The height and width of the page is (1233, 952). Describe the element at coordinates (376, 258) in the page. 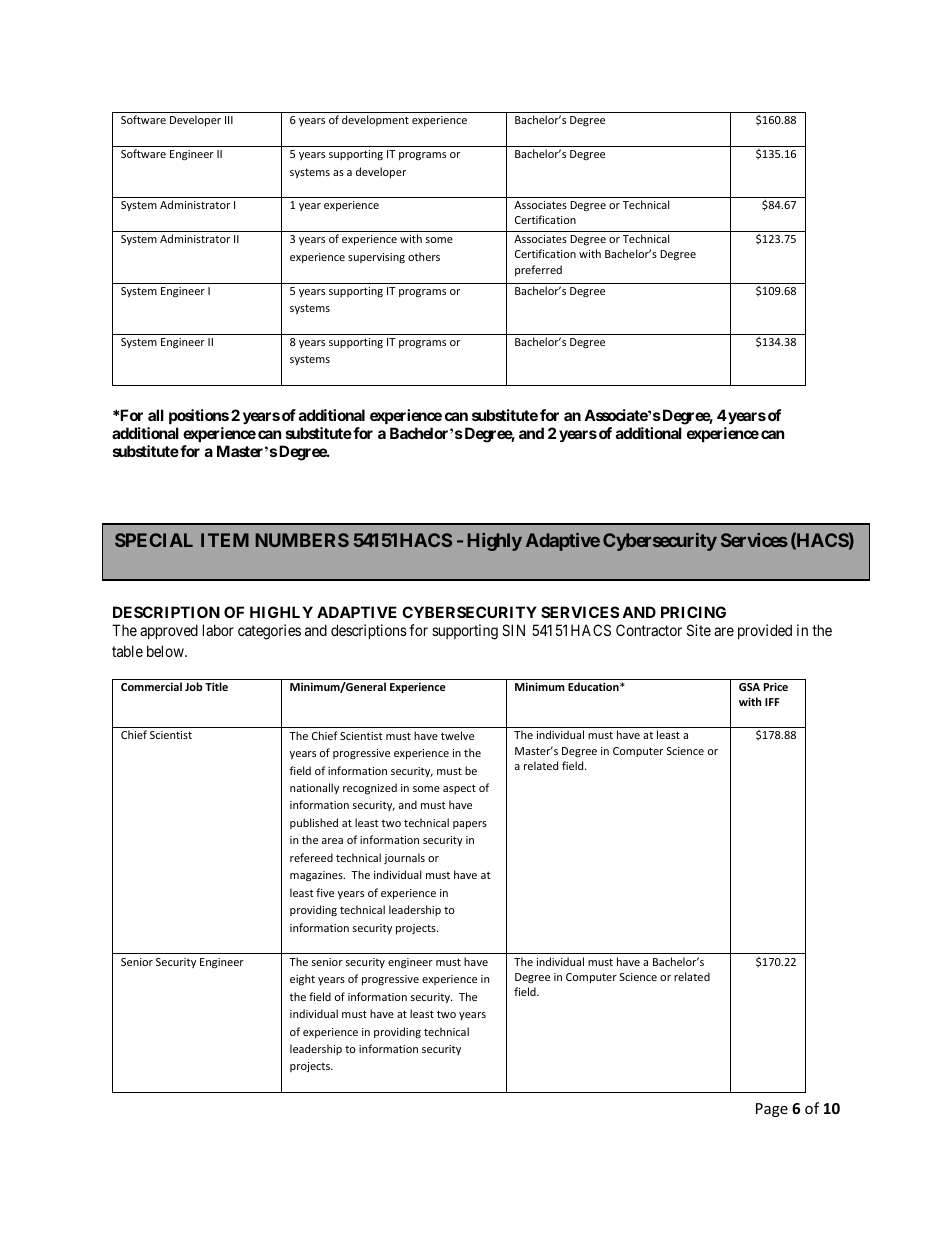

I see `supervising` at that location.
